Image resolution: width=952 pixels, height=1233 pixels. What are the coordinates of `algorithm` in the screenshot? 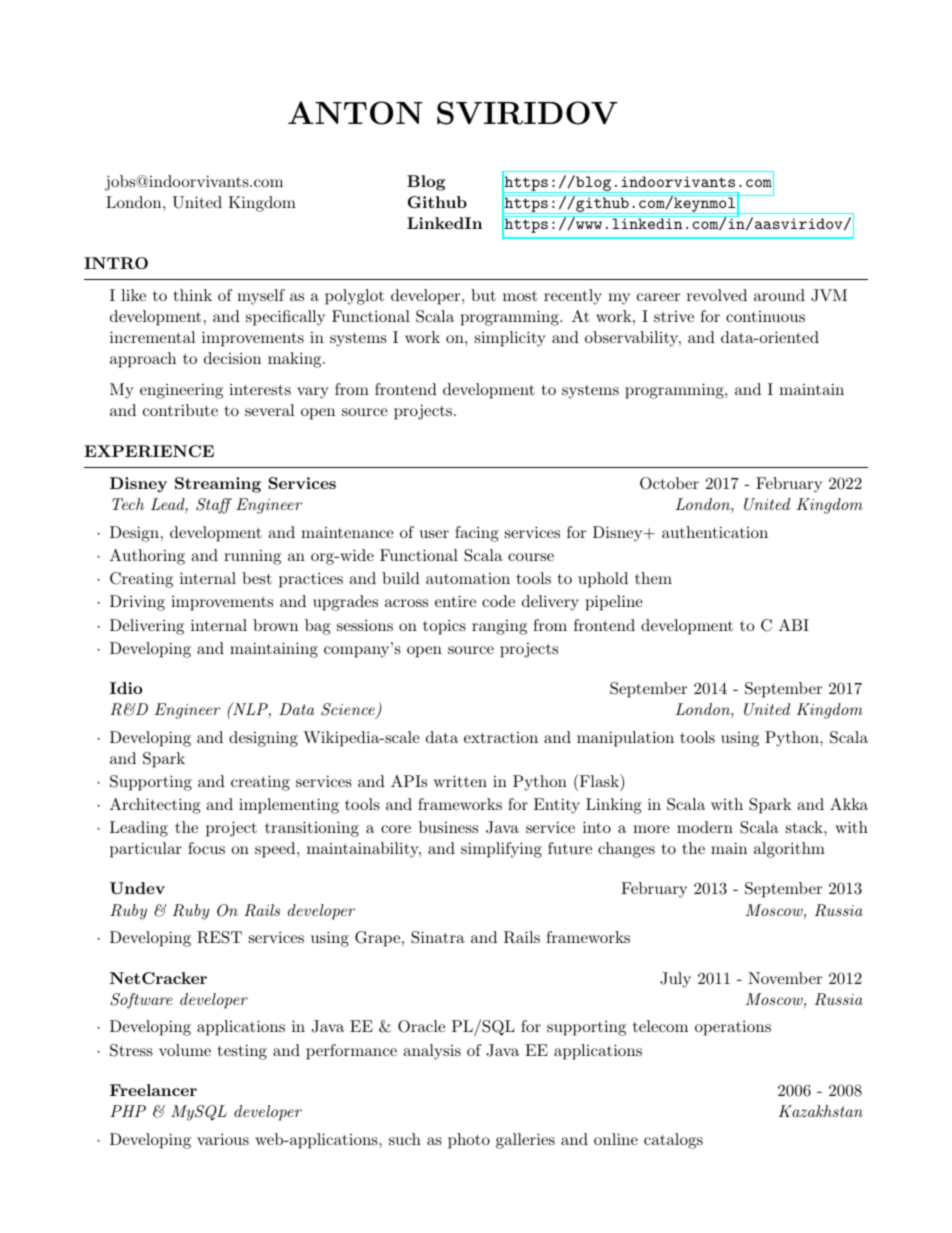 It's located at (789, 850).
